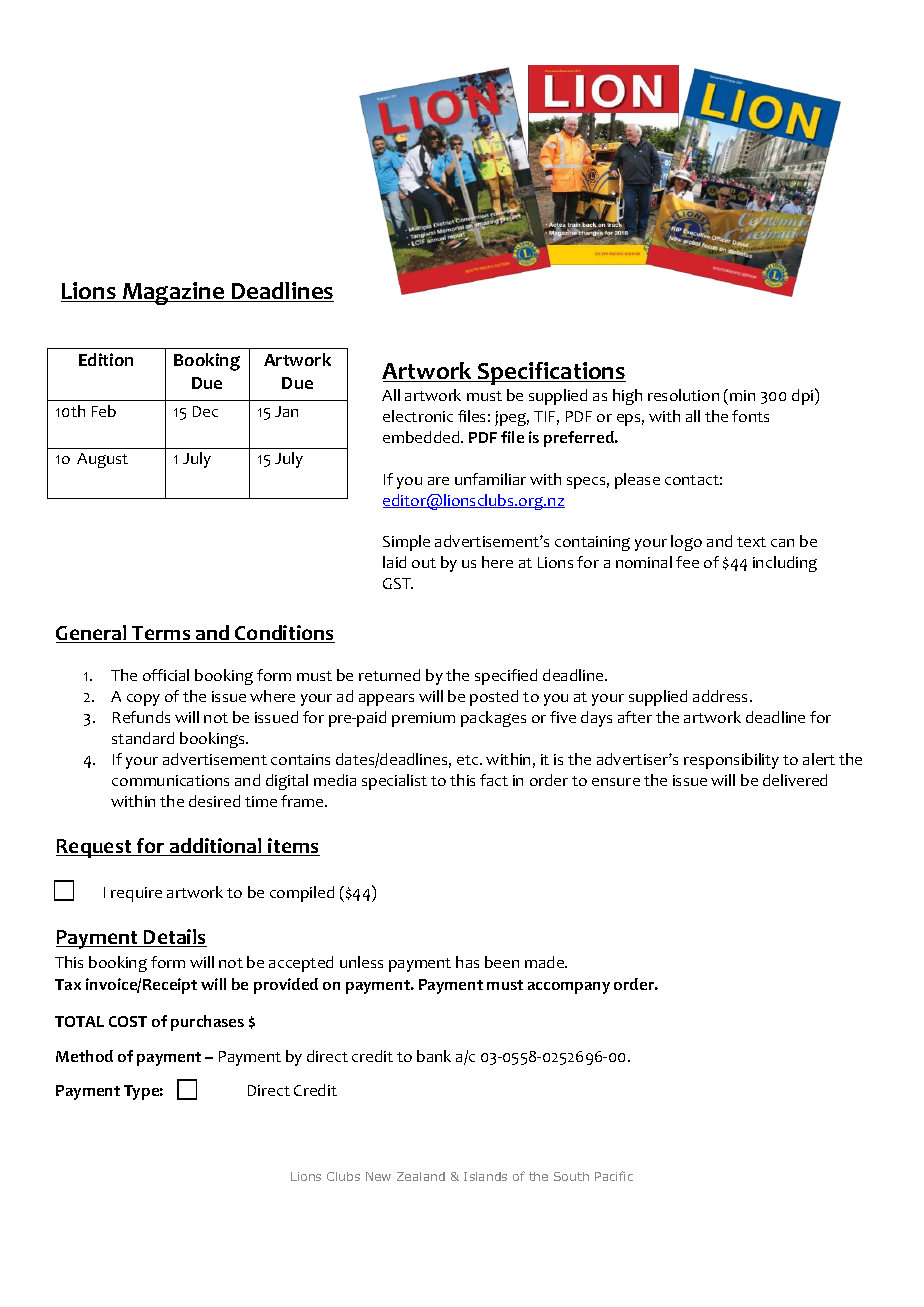 The height and width of the screenshot is (1307, 924). I want to click on Simple, so click(406, 543).
